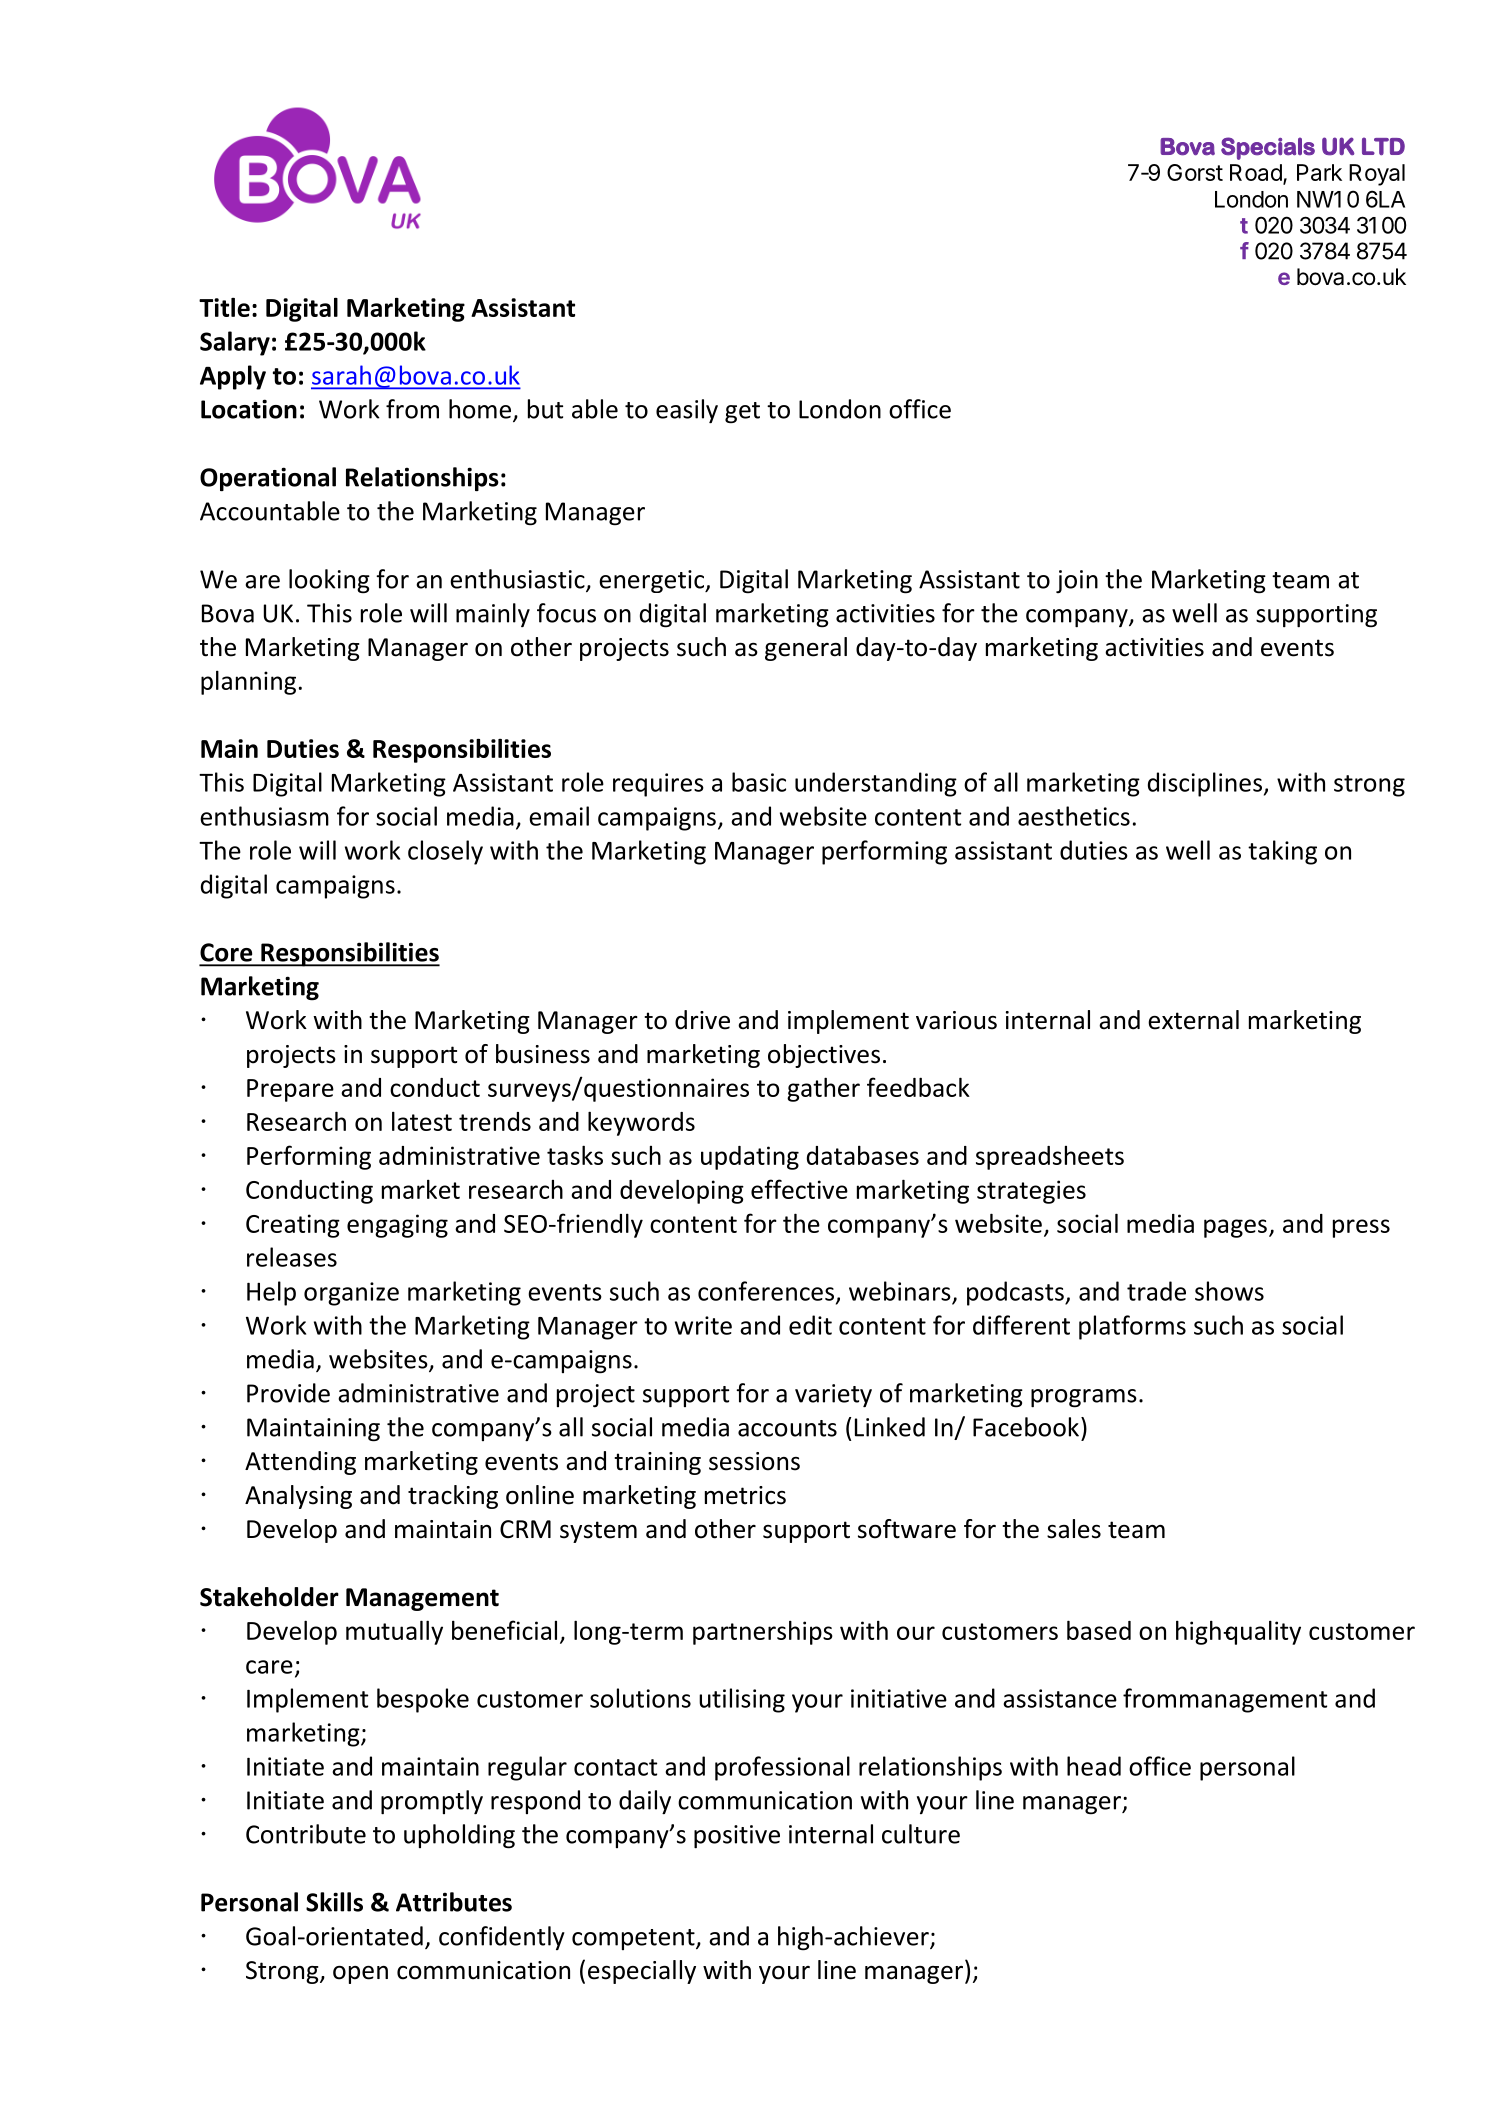 The image size is (1504, 2127). What do you see at coordinates (264, 816) in the screenshot?
I see `enthusiasm` at bounding box center [264, 816].
